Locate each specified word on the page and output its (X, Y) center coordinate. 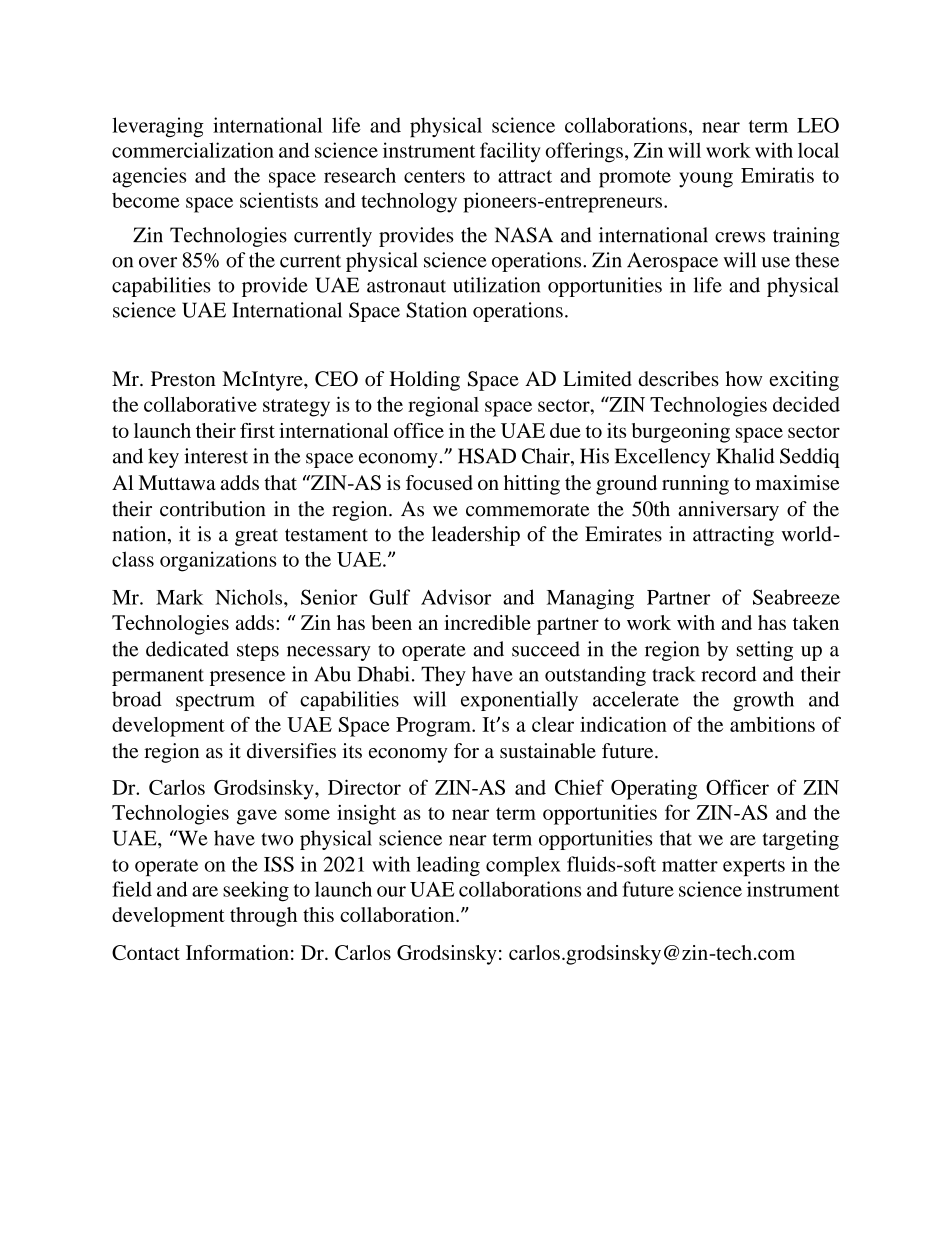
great (256, 537)
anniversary (728, 511)
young (706, 180)
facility (510, 152)
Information (237, 952)
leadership (476, 536)
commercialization (193, 150)
